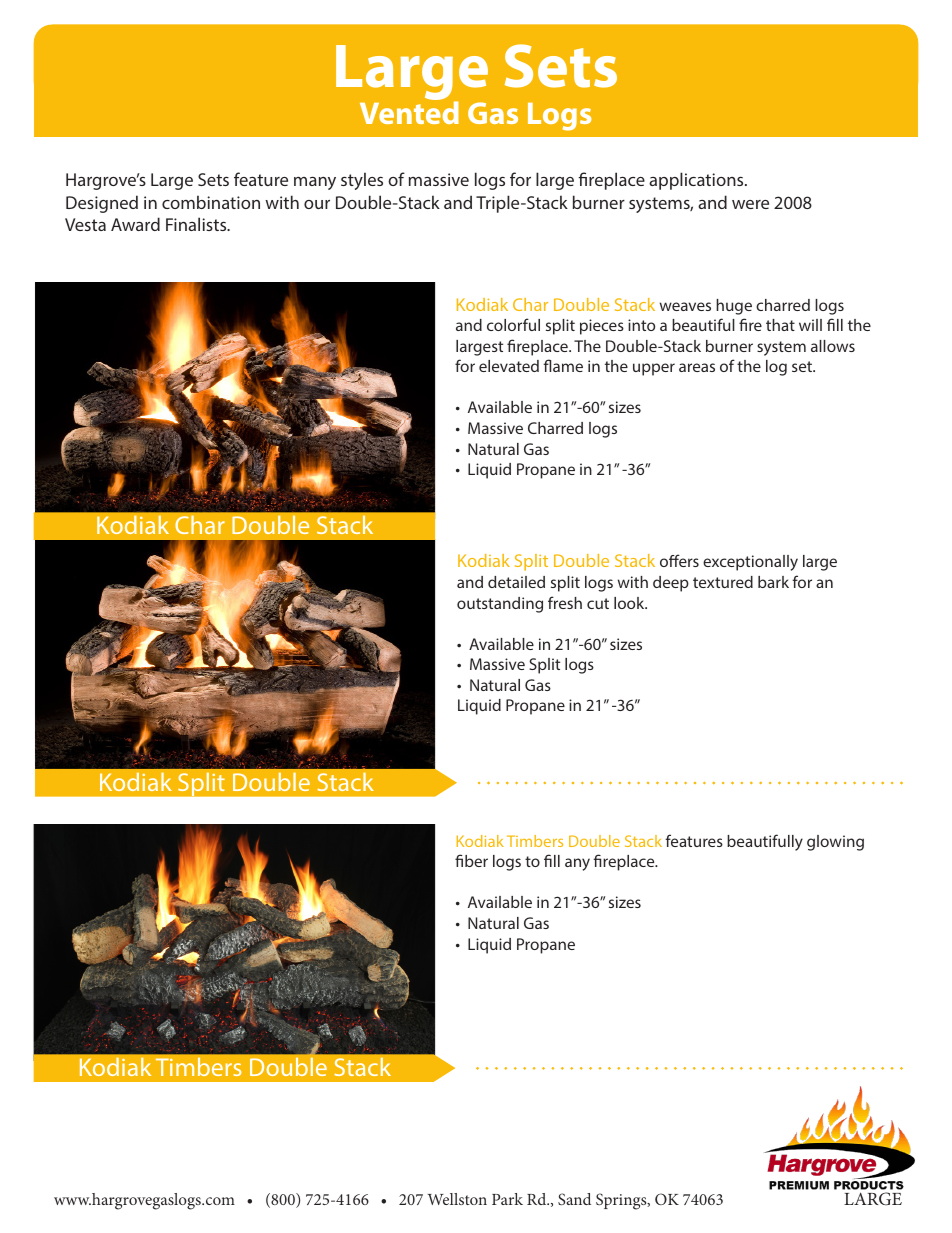 This screenshot has width=952, height=1233. What do you see at coordinates (409, 111) in the screenshot?
I see `Vented` at bounding box center [409, 111].
